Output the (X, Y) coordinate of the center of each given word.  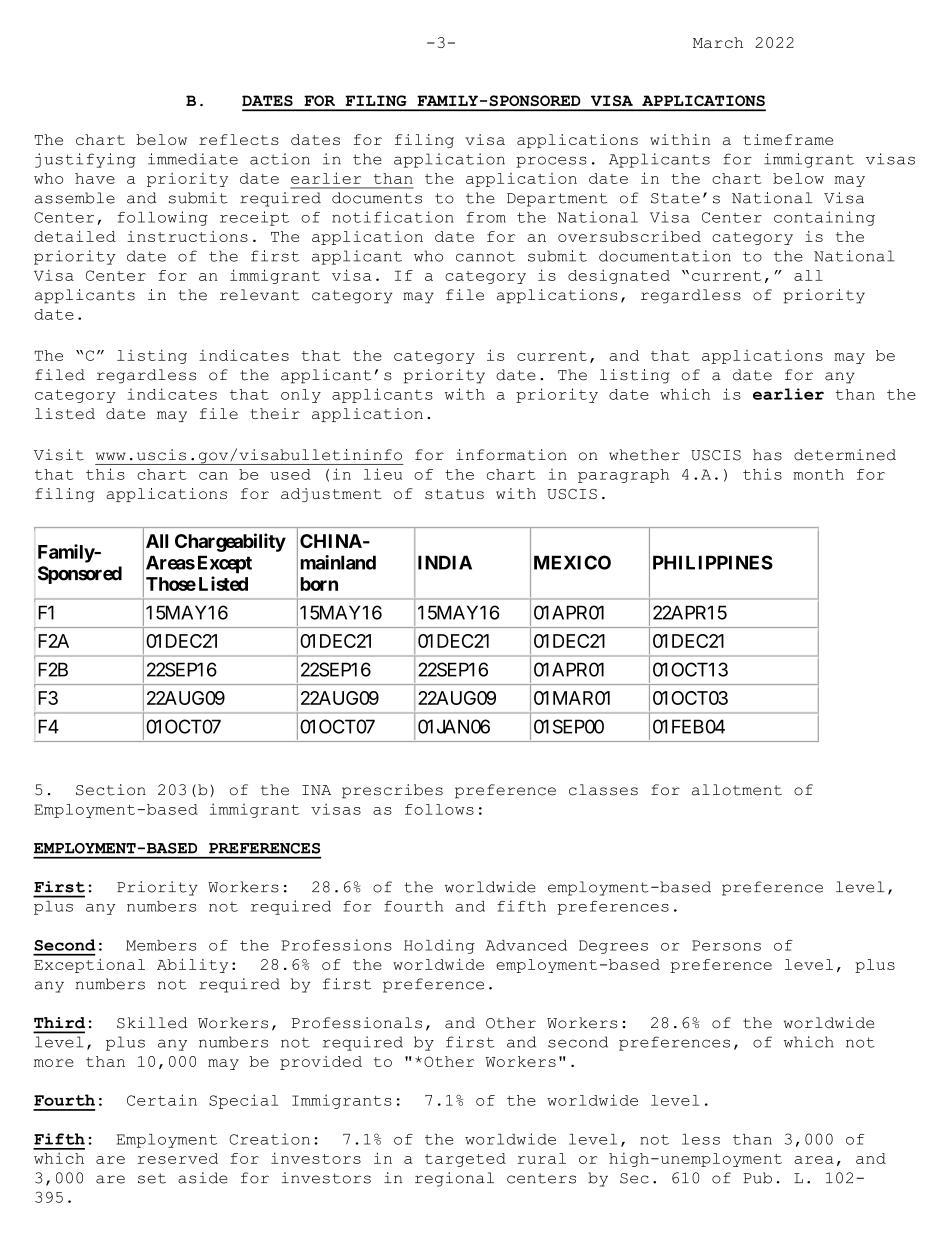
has (767, 455)
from (486, 217)
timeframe (788, 139)
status (454, 494)
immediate (193, 159)
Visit (59, 455)
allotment (737, 790)
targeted (465, 1160)
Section (111, 790)
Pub (757, 1178)
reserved (178, 1158)
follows (439, 809)
